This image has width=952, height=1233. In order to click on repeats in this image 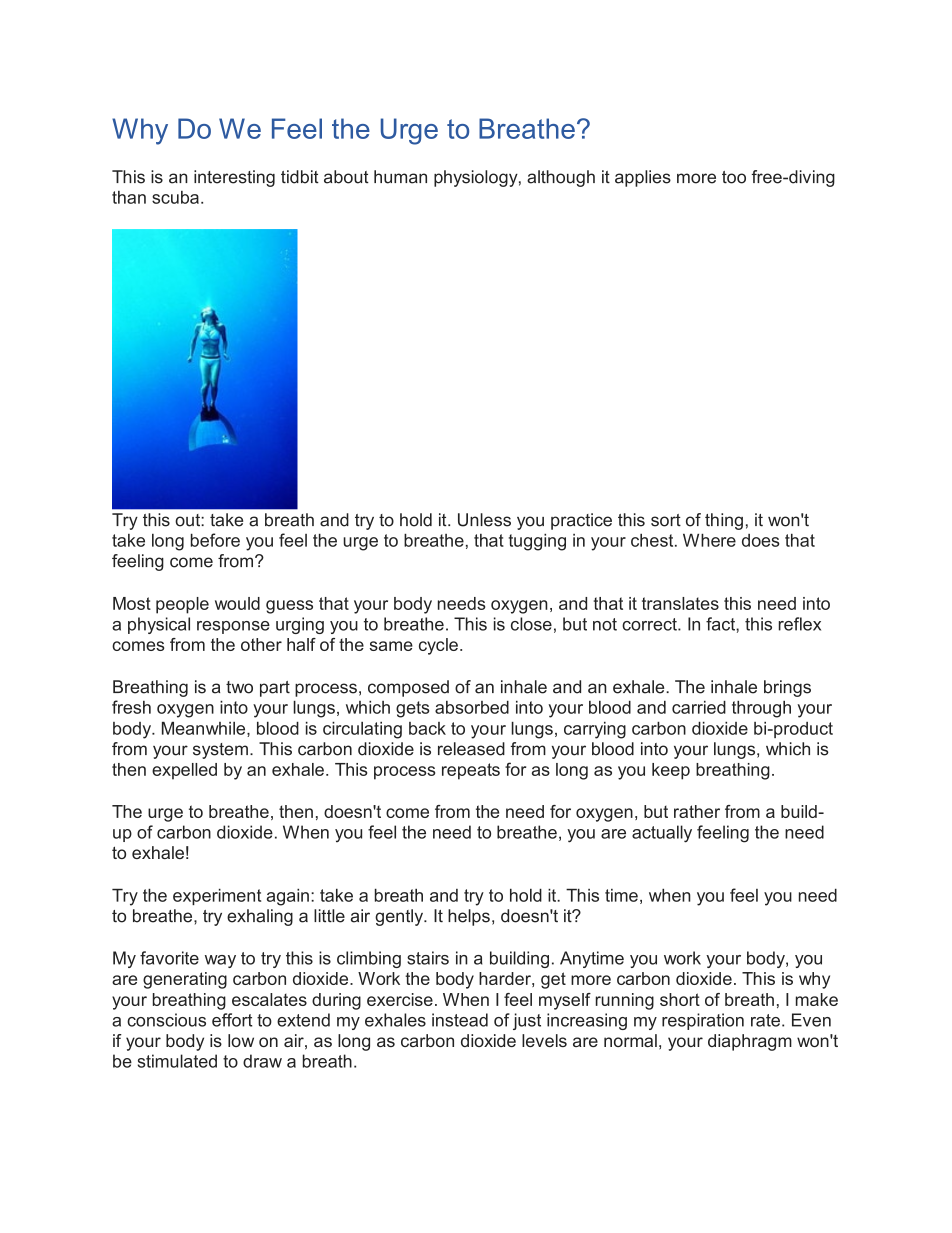, I will do `click(471, 771)`.
